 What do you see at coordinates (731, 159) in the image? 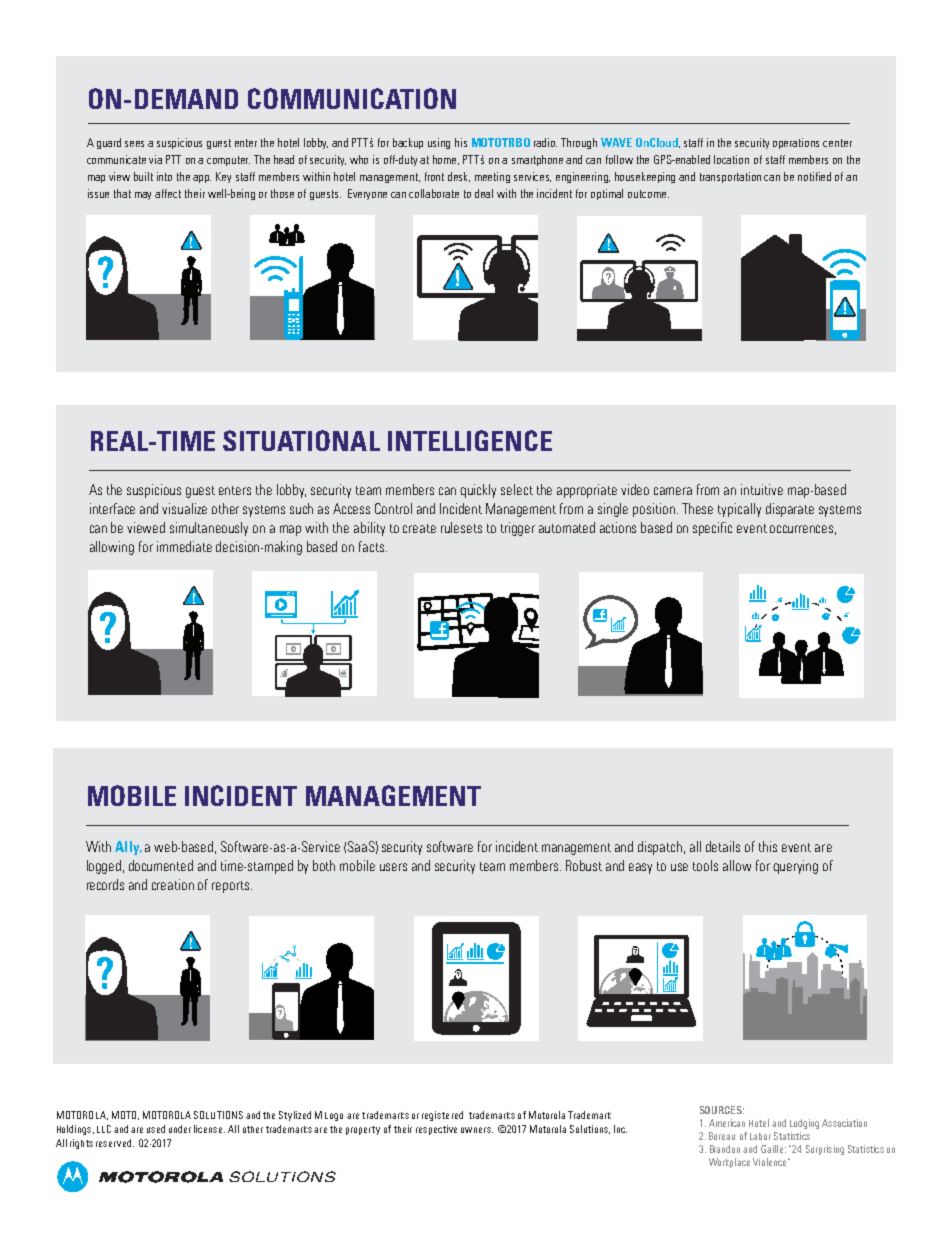
I see `location` at bounding box center [731, 159].
